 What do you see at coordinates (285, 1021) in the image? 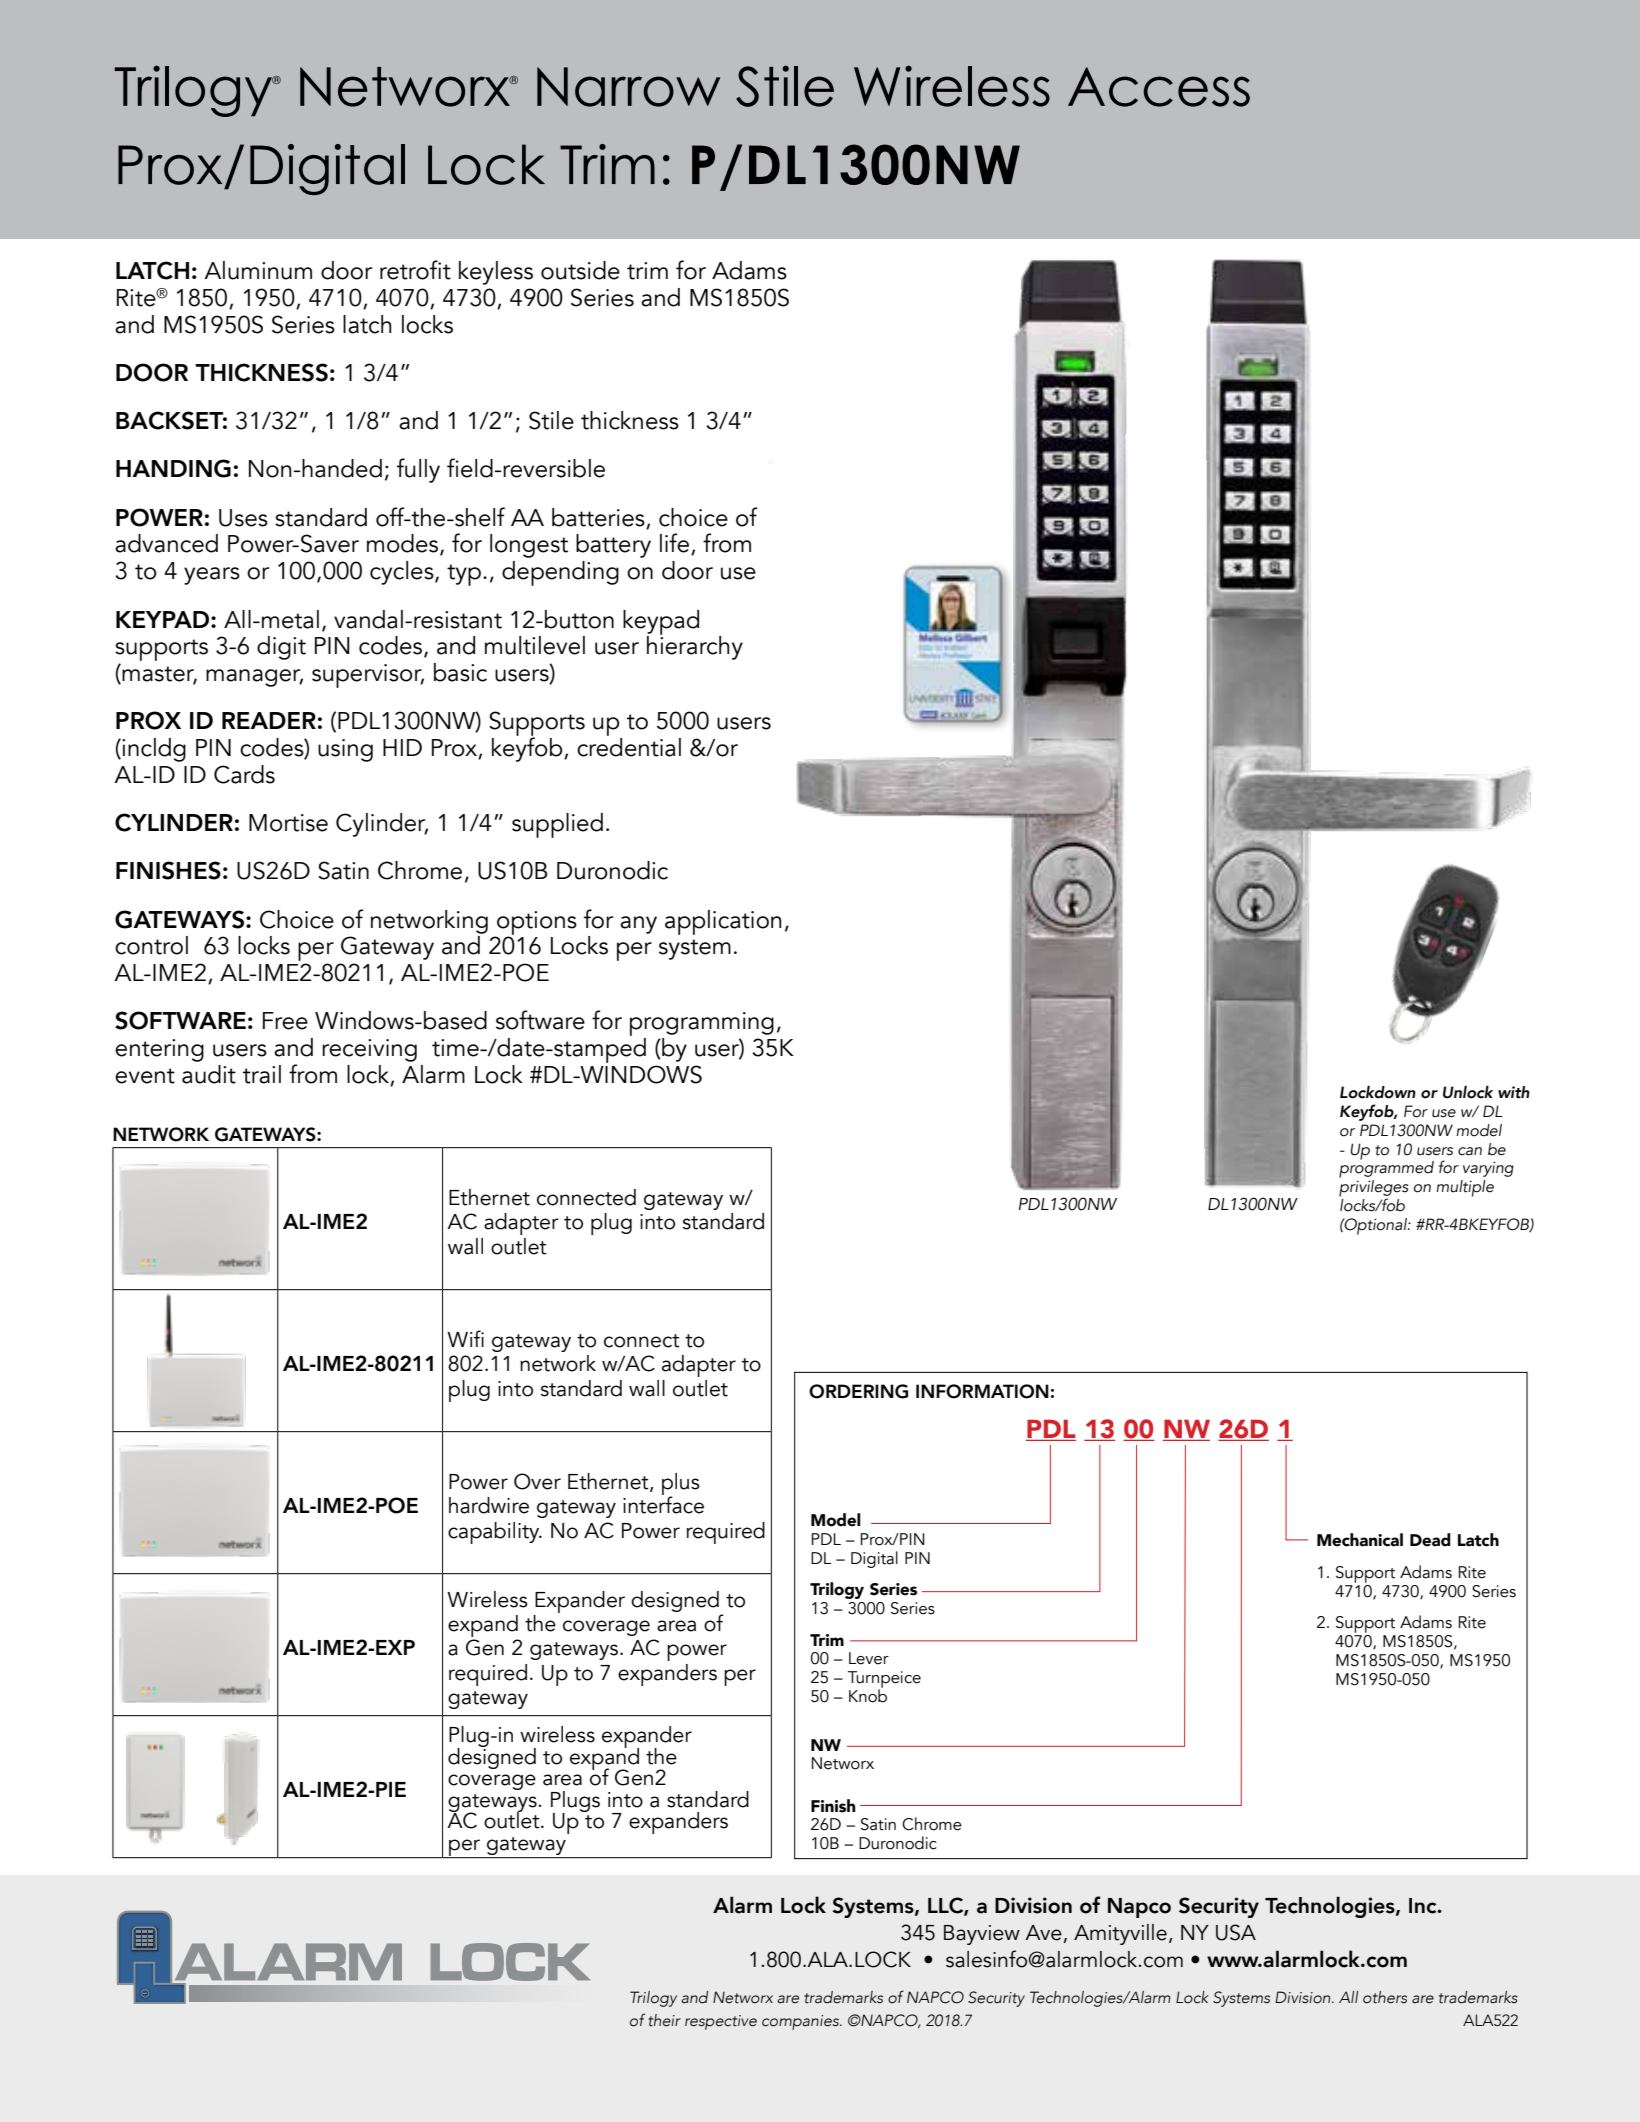
I see `Free` at bounding box center [285, 1021].
